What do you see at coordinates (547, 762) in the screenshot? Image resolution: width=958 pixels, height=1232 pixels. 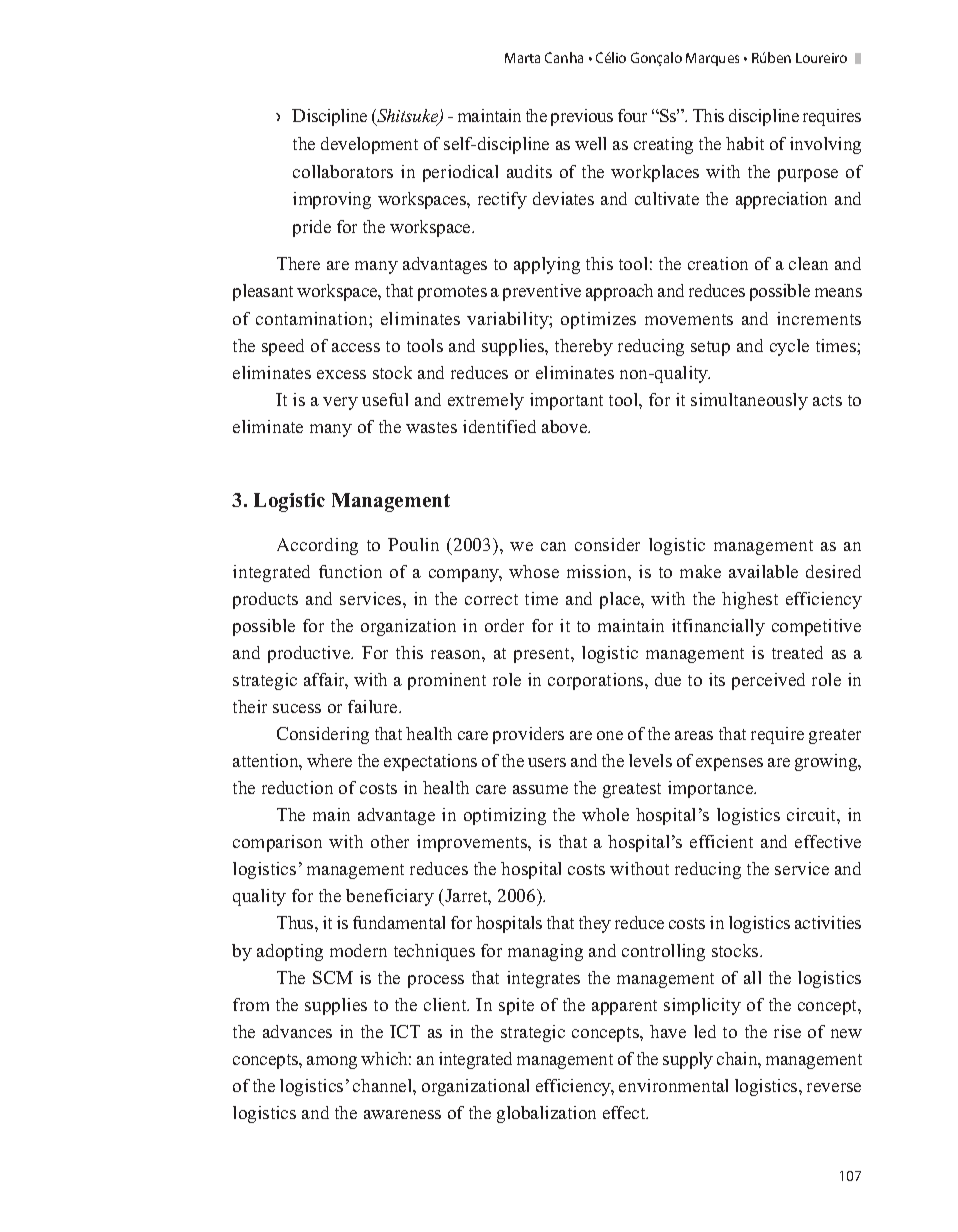 I see `users` at bounding box center [547, 762].
